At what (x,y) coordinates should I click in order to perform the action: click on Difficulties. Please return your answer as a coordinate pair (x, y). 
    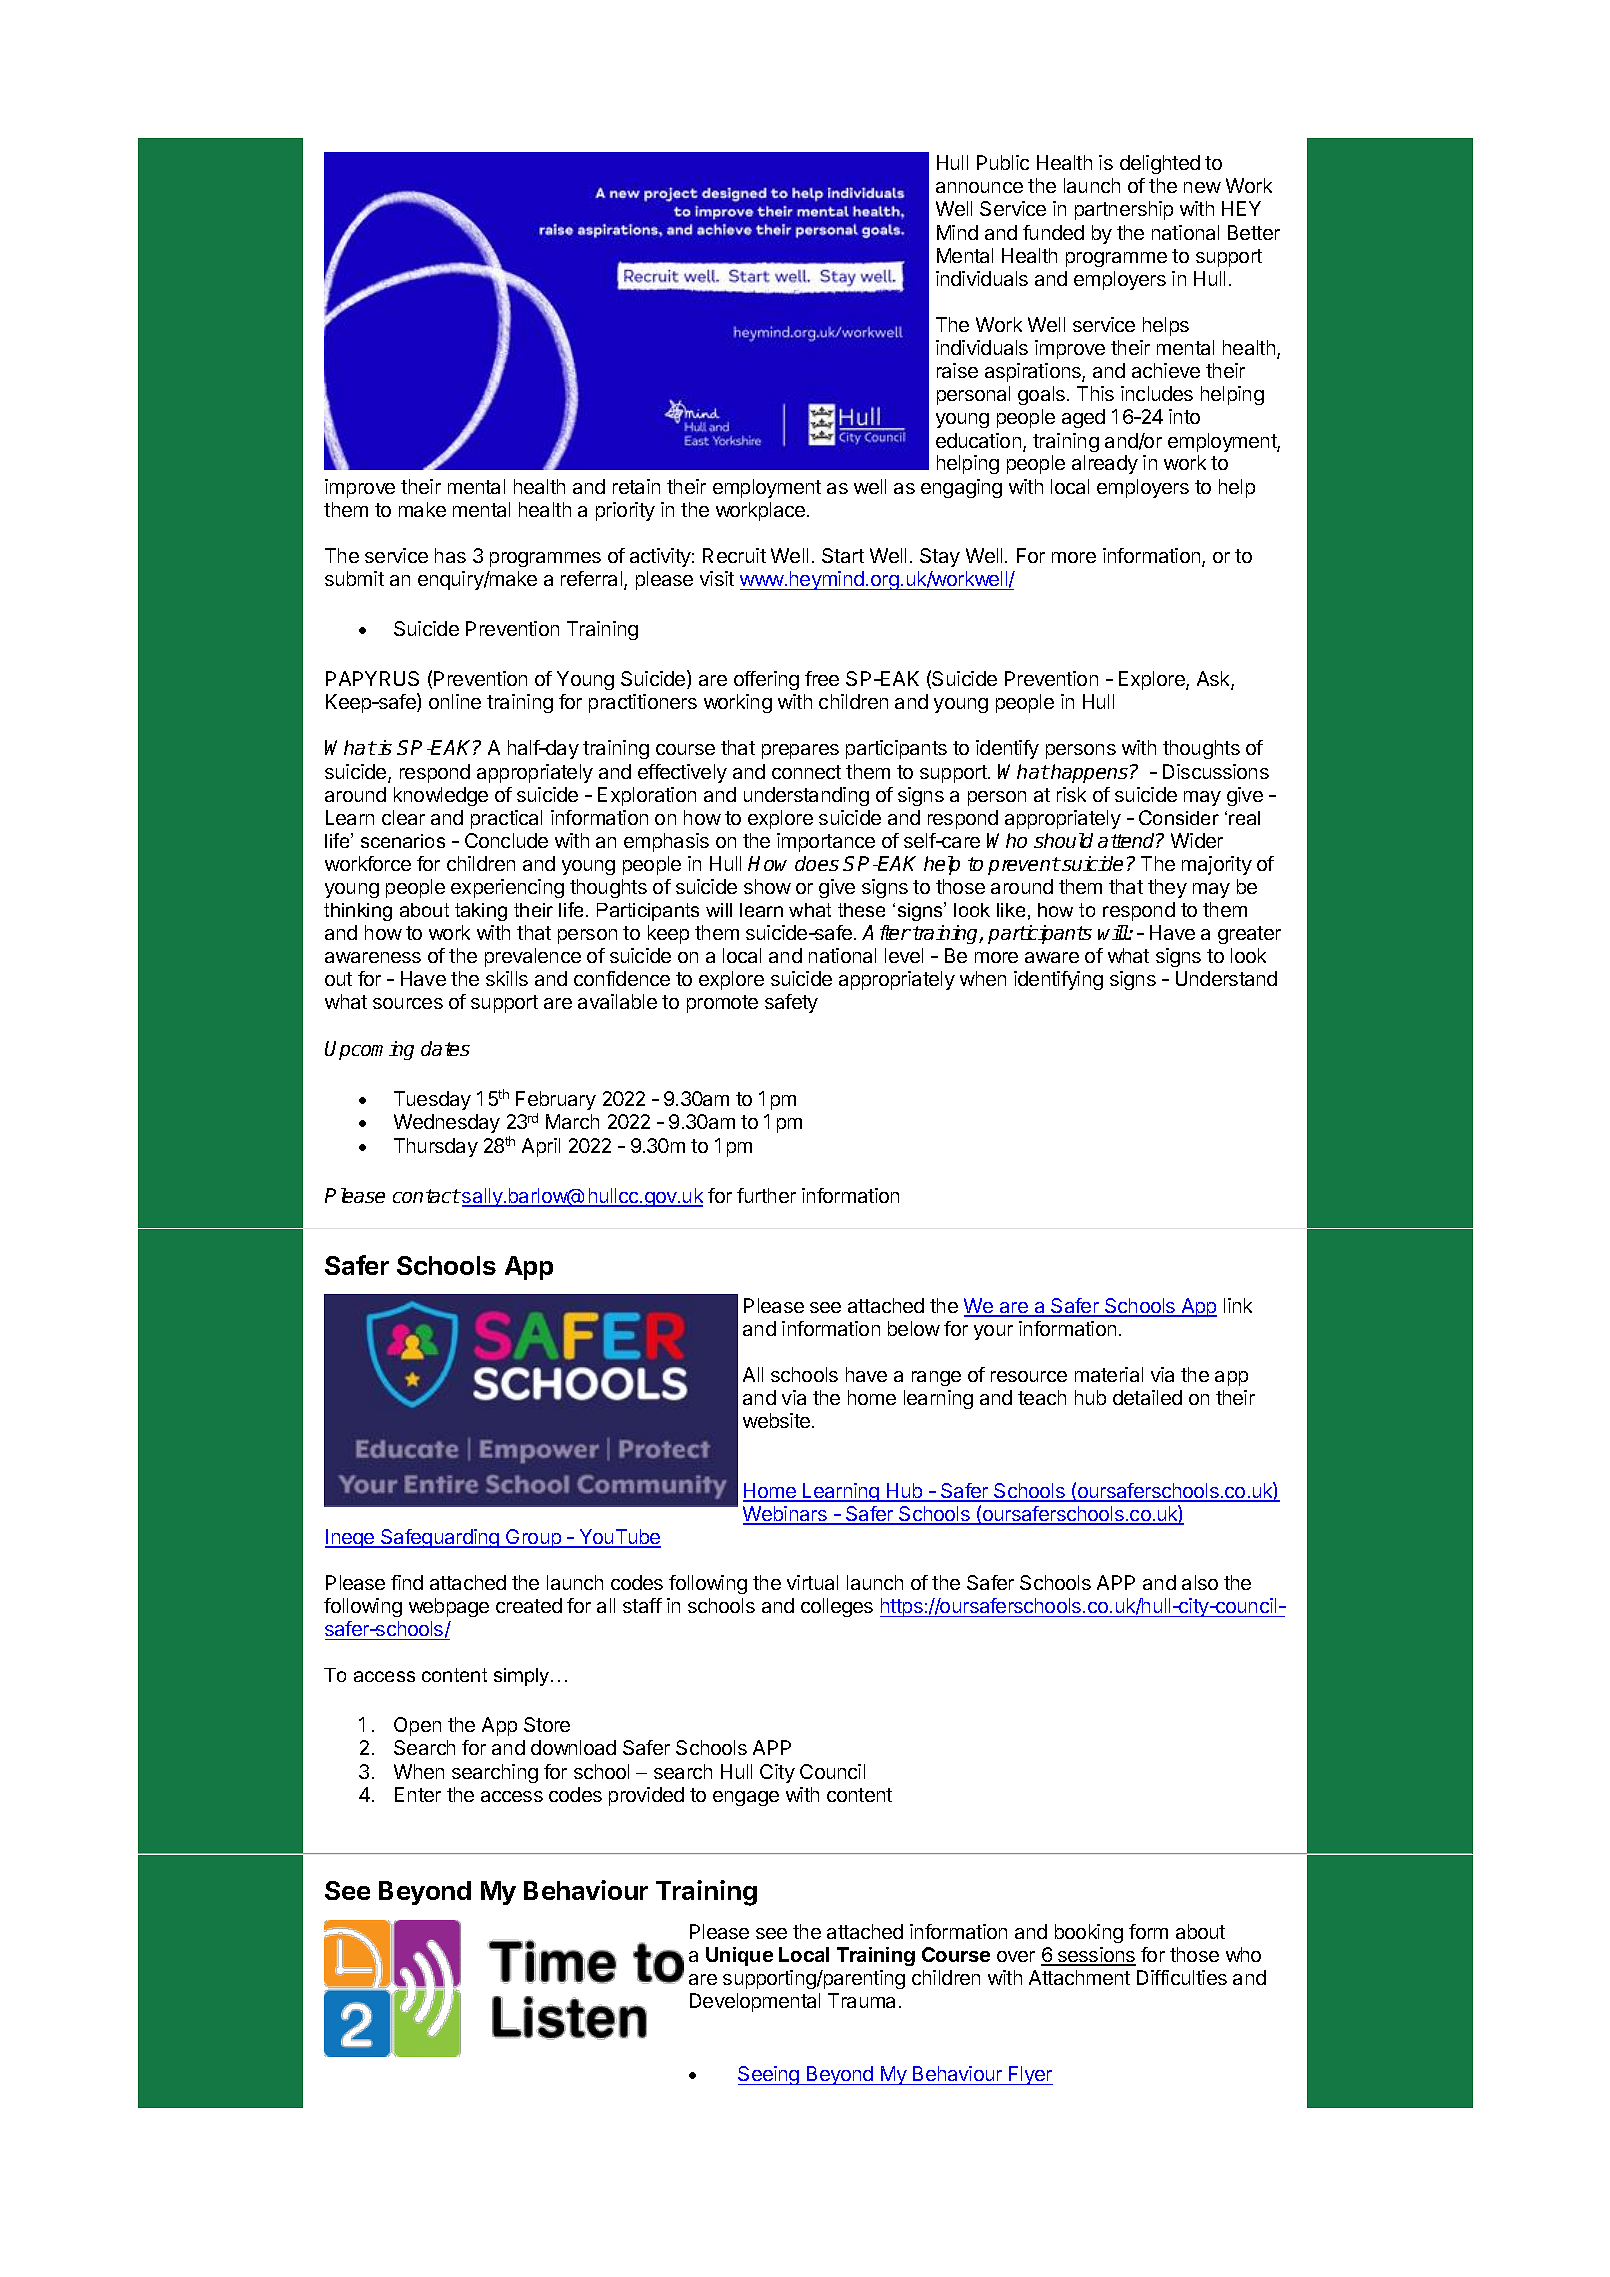
    Looking at the image, I should click on (1182, 1977).
